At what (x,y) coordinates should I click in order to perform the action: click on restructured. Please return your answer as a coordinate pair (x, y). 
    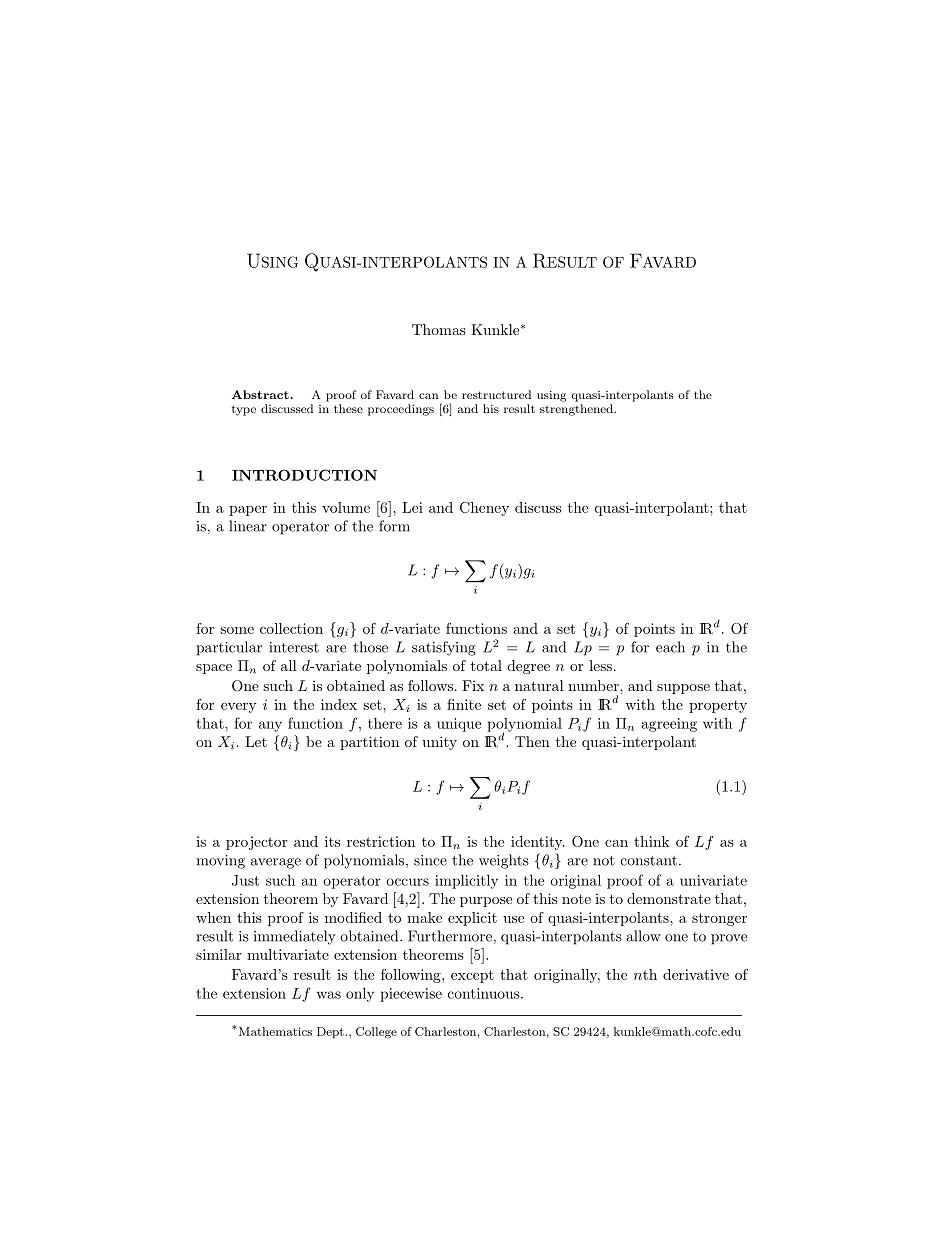
    Looking at the image, I should click on (496, 394).
